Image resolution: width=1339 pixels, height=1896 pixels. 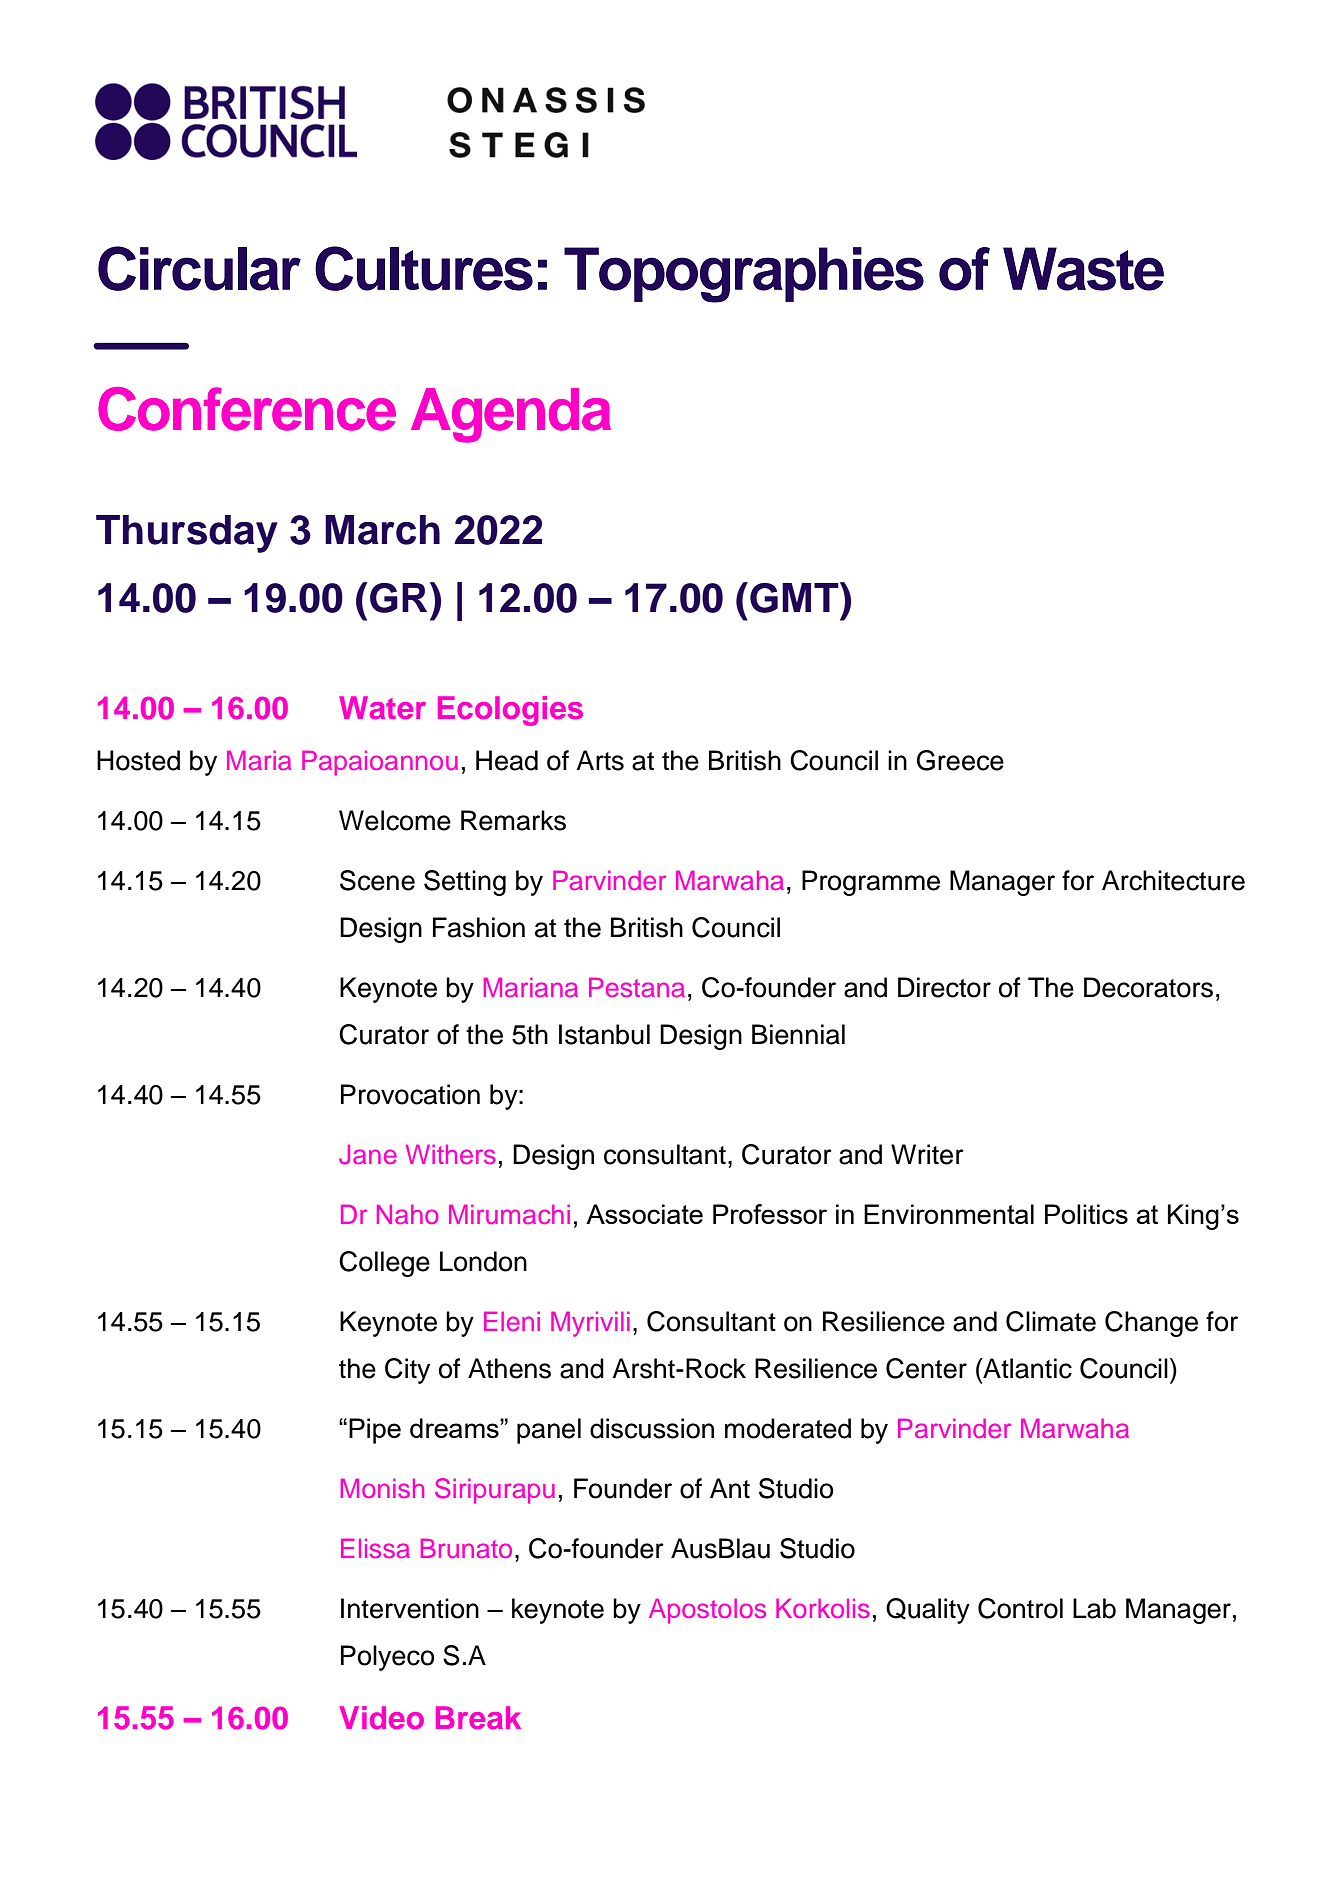 What do you see at coordinates (1148, 987) in the screenshot?
I see `Decorators` at bounding box center [1148, 987].
